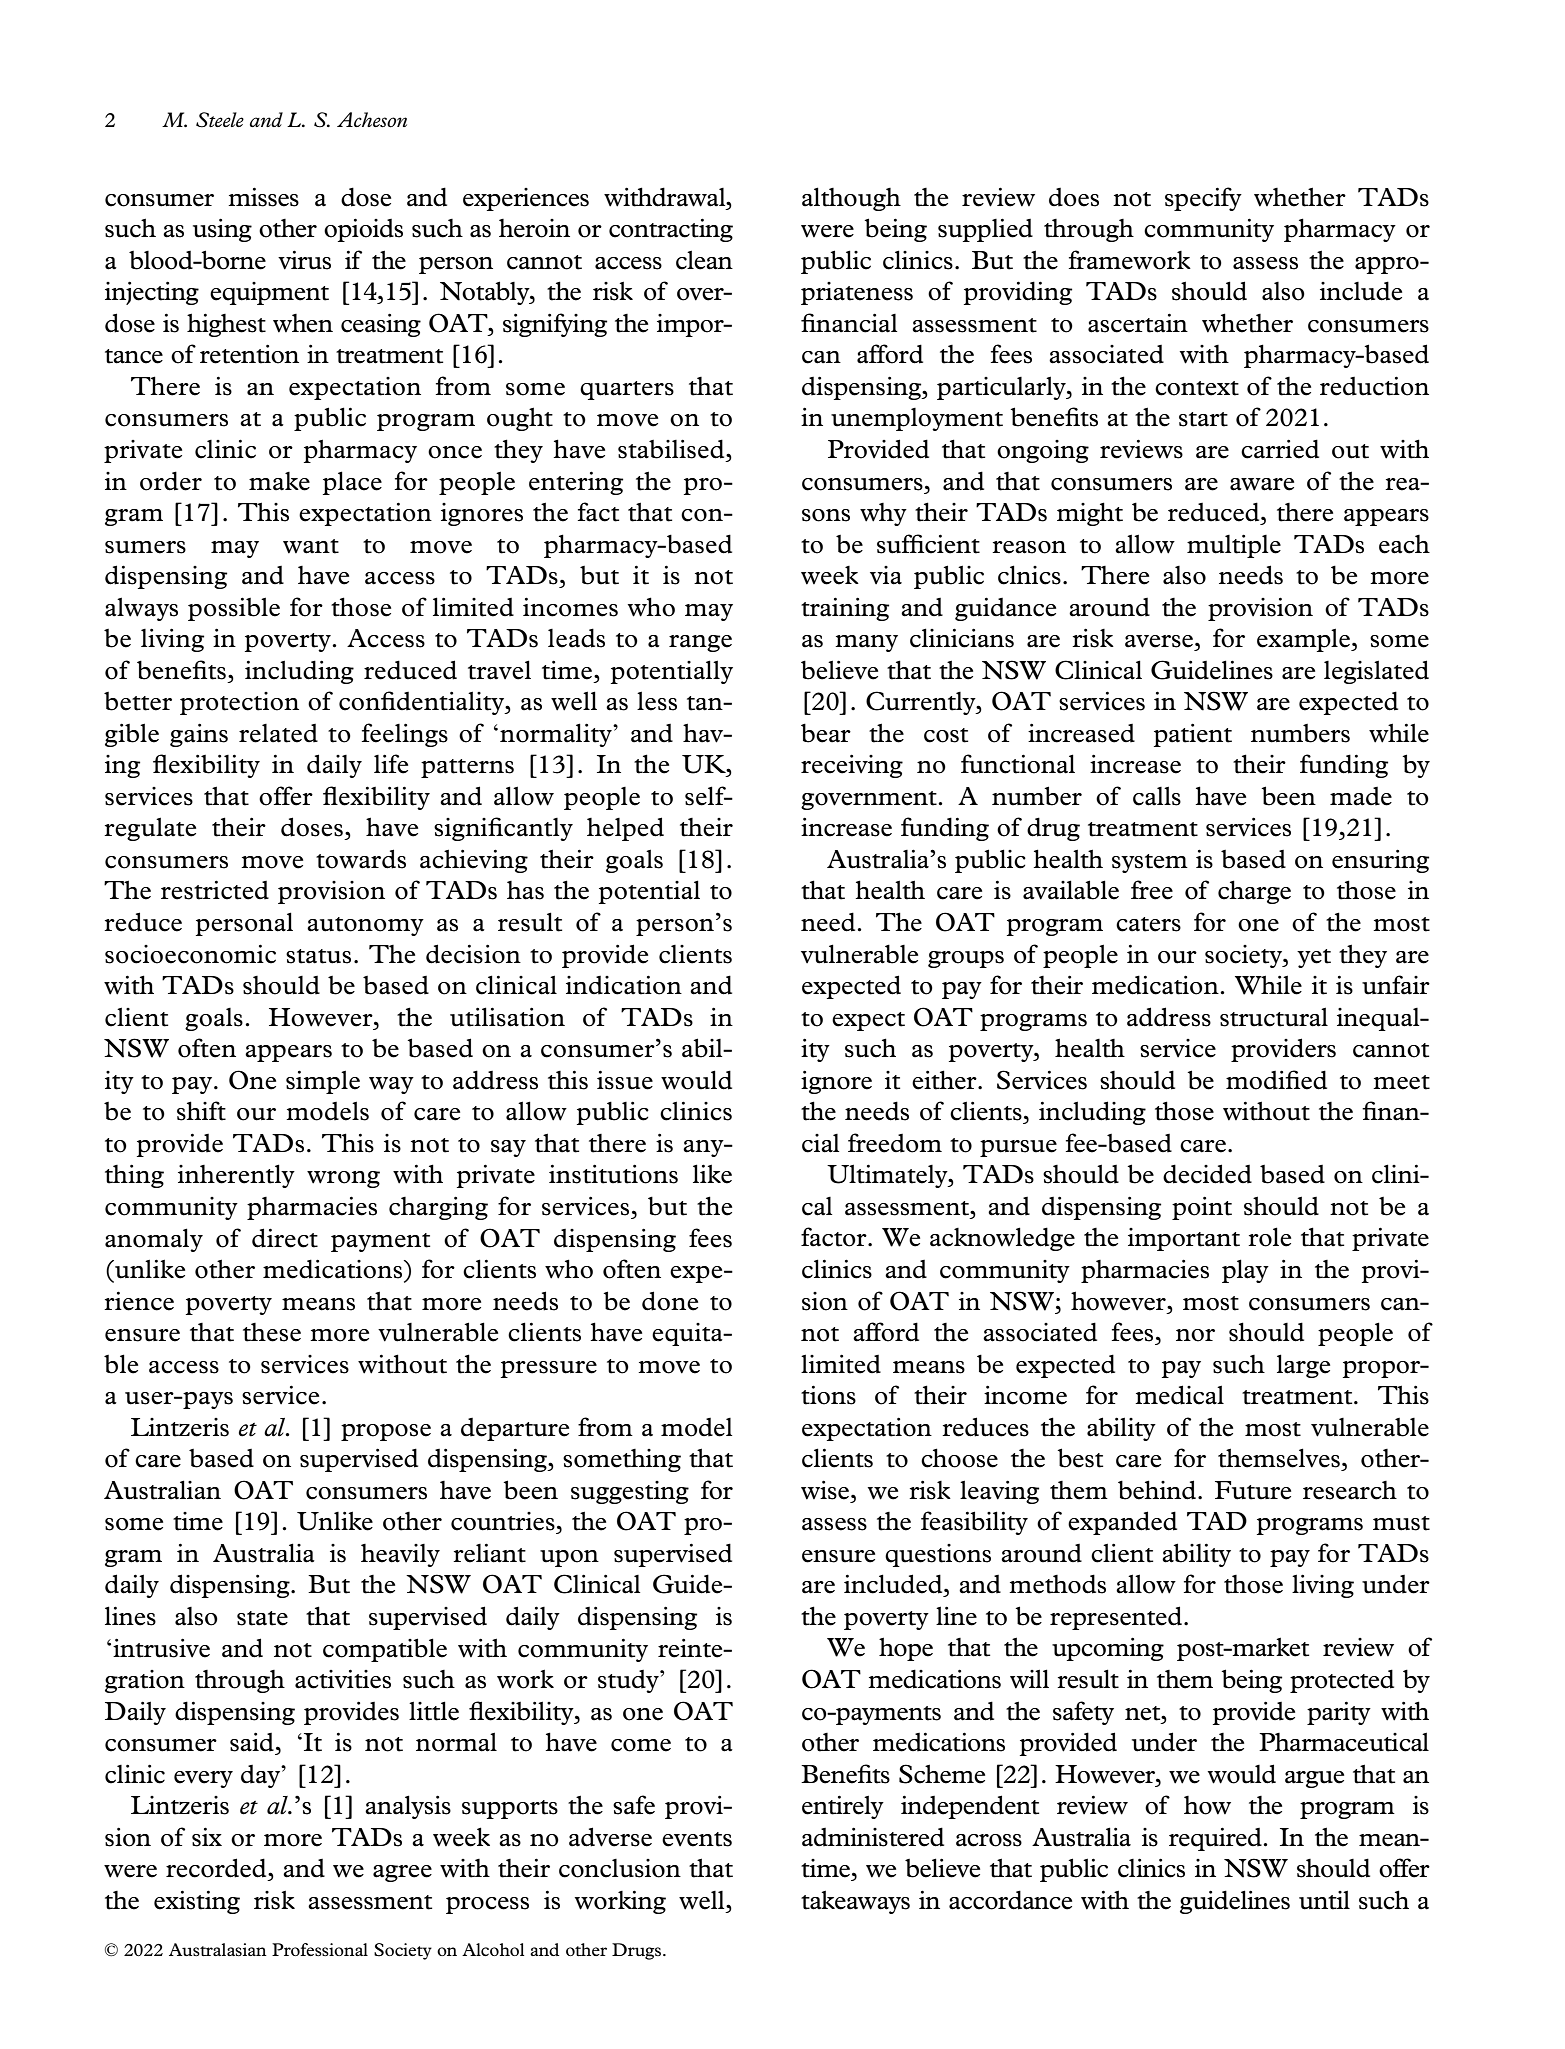 The height and width of the image is (2049, 1565). Describe the element at coordinates (1253, 1490) in the image. I see `Future` at that location.
